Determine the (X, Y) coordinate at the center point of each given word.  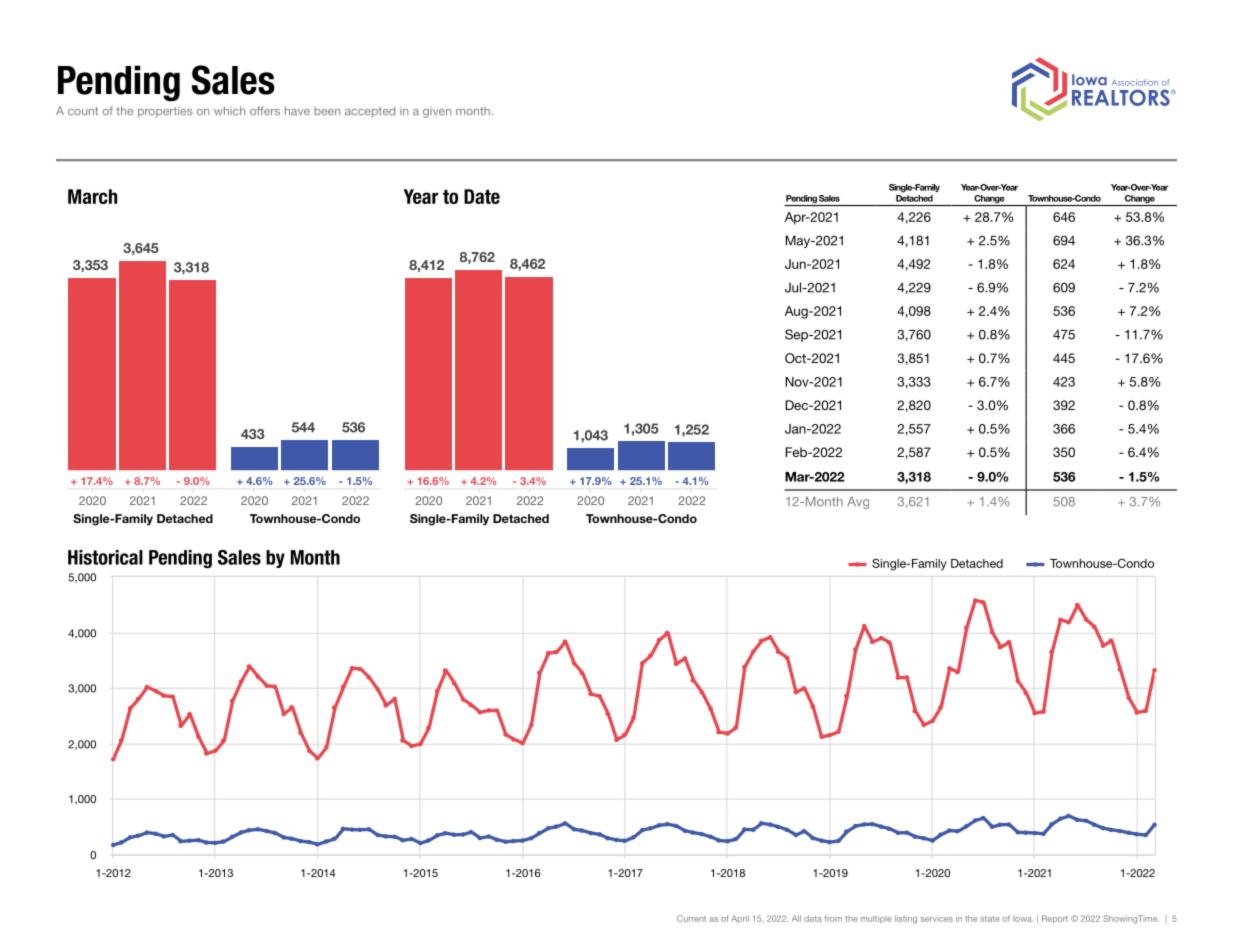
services (937, 919)
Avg (858, 503)
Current (691, 918)
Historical (105, 557)
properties (165, 112)
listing (906, 919)
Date (482, 196)
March (92, 196)
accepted (370, 112)
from (833, 918)
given (437, 112)
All (796, 918)
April (740, 919)
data (813, 918)
